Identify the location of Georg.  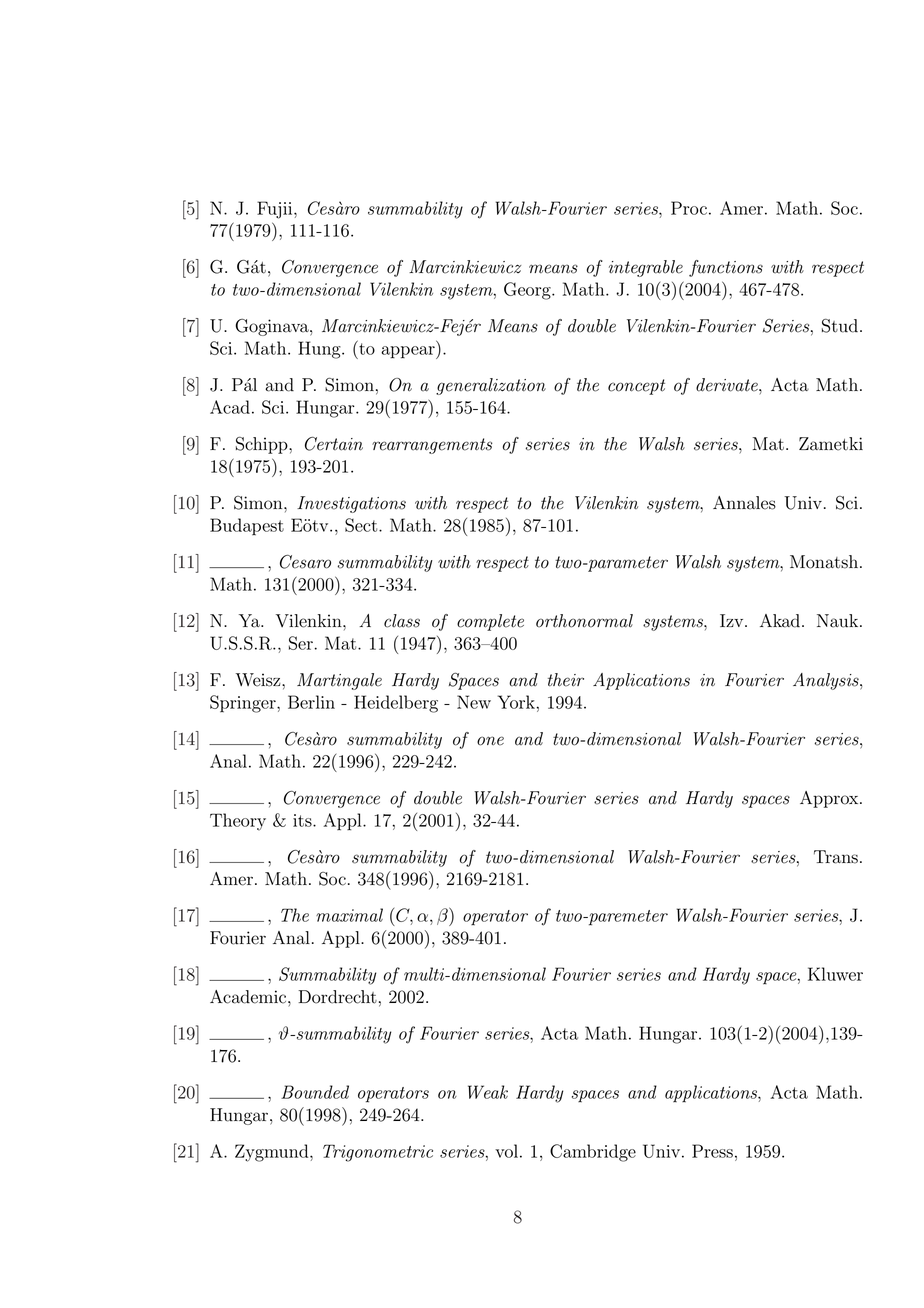
(528, 291).
